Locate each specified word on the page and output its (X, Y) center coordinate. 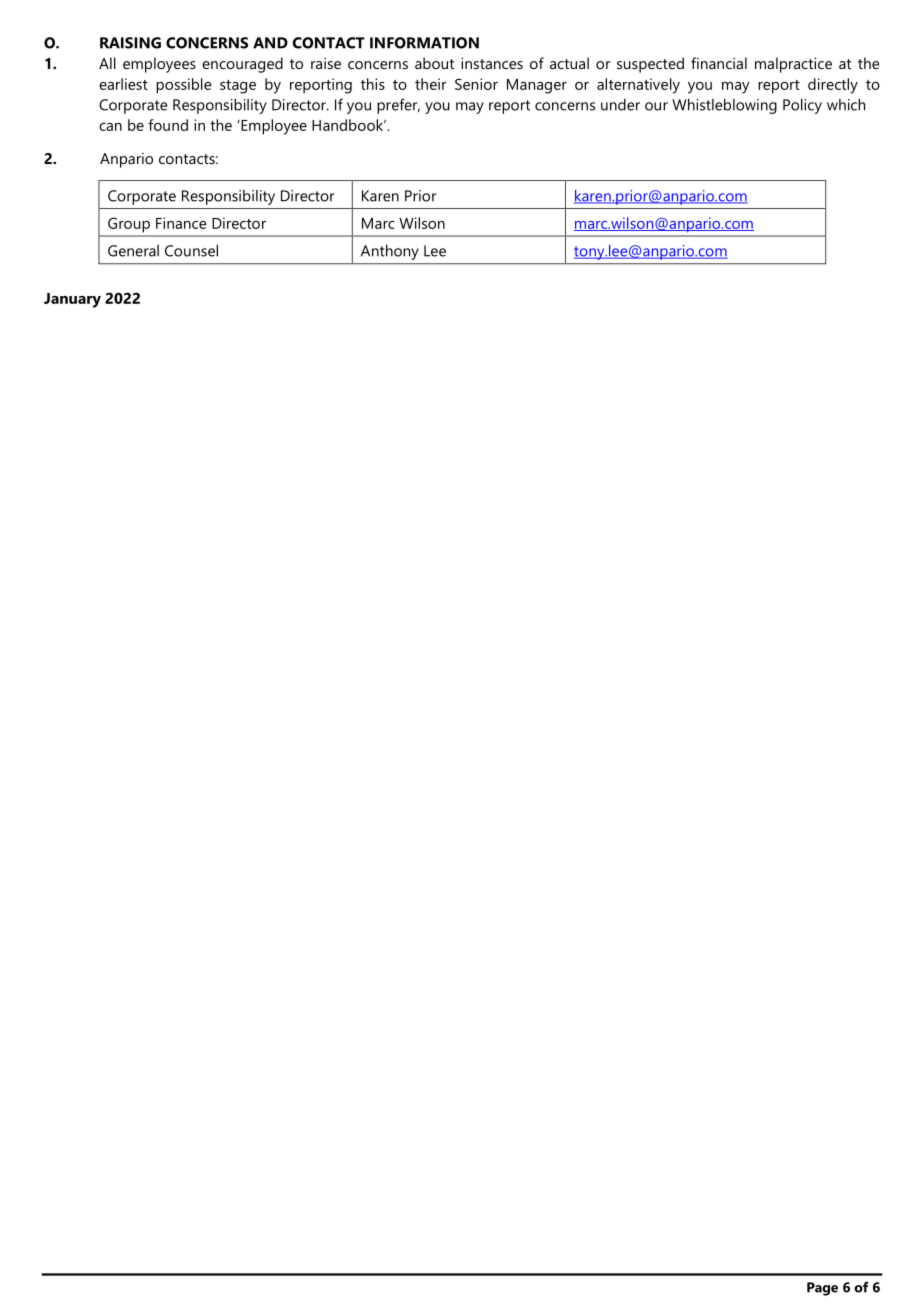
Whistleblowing (724, 106)
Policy (802, 106)
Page (822, 1289)
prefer (398, 106)
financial (719, 63)
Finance (181, 223)
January (72, 300)
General (133, 251)
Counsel (191, 250)
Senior (476, 84)
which (846, 104)
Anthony (390, 252)
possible (184, 86)
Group (129, 225)
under (620, 105)
